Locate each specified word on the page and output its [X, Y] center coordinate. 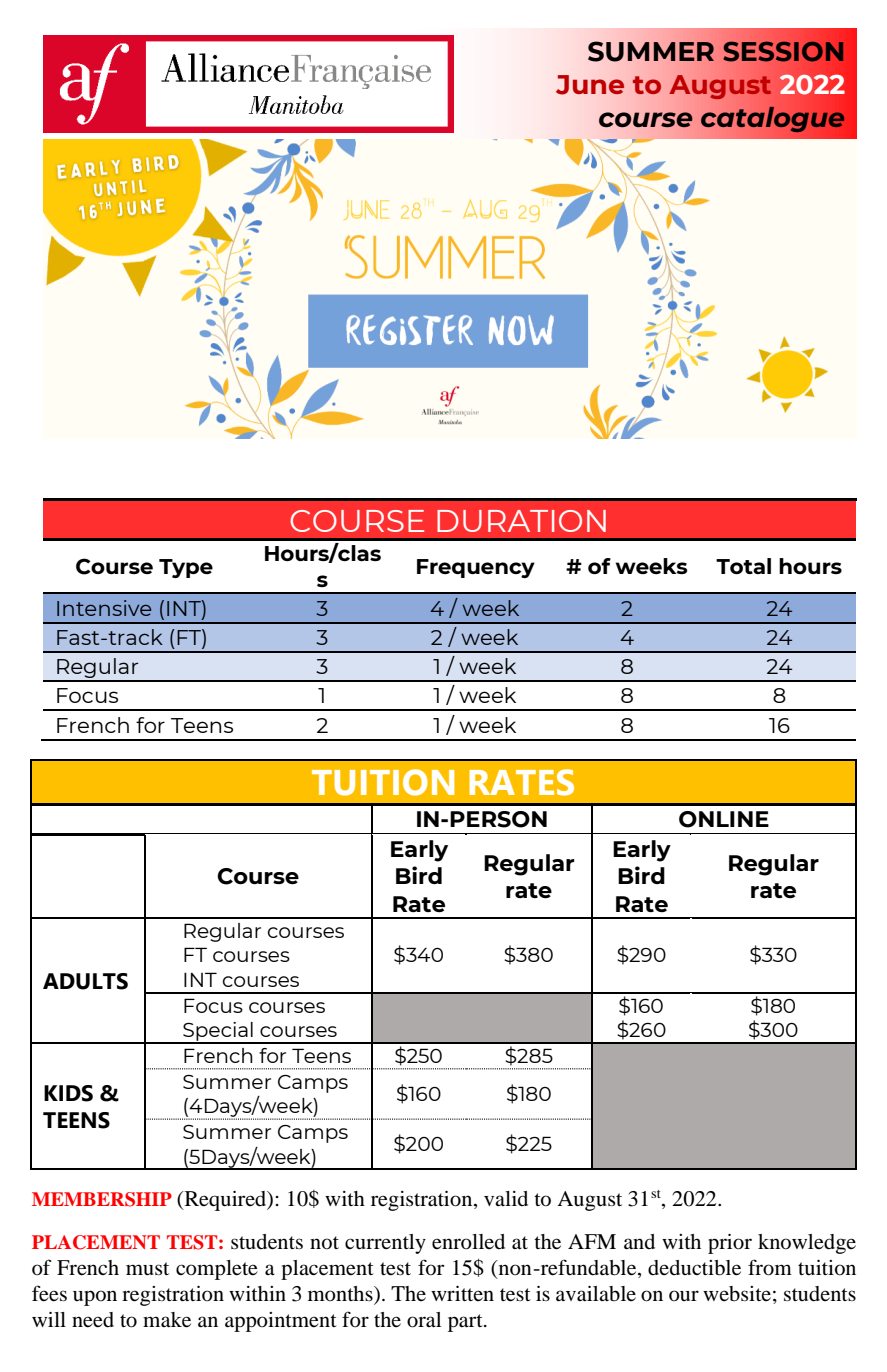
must [147, 1269]
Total [743, 566]
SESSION [784, 51]
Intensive [104, 608]
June [590, 85]
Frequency [476, 568]
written [462, 1293]
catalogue [773, 119]
